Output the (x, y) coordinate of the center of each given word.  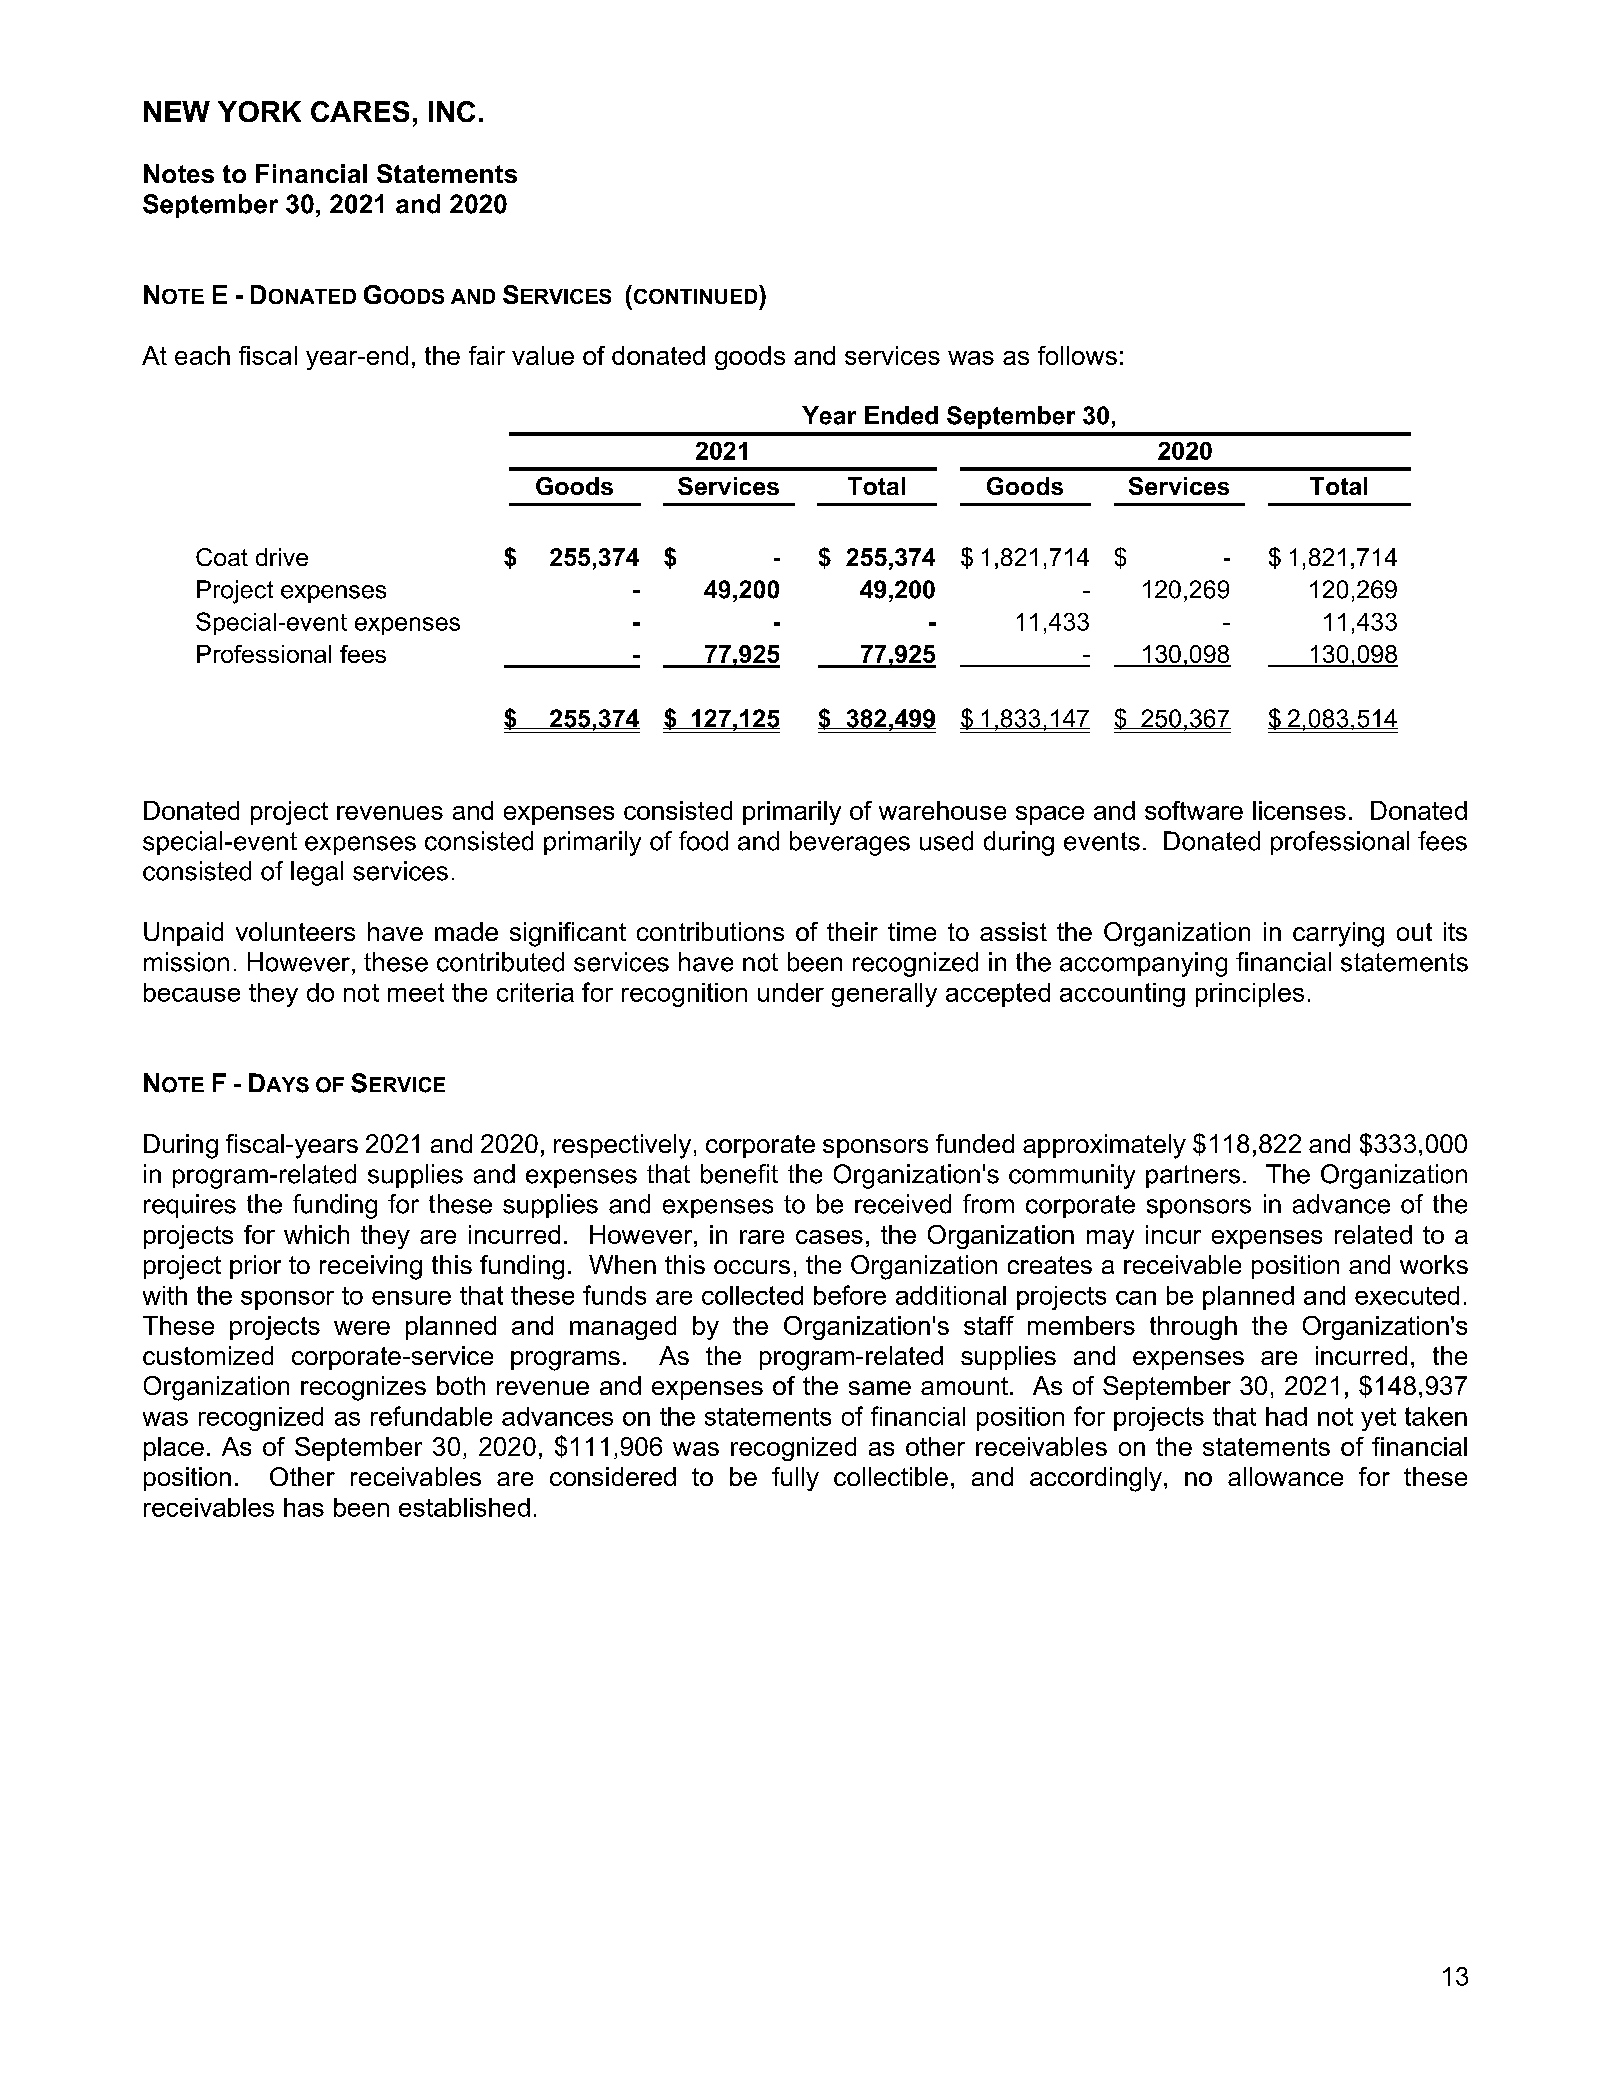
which (316, 1234)
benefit (739, 1174)
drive (282, 557)
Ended (901, 415)
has (304, 1507)
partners (1193, 1176)
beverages (850, 843)
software (1194, 810)
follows (1077, 355)
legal (317, 873)
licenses (1299, 810)
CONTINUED (695, 296)
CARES (360, 111)
